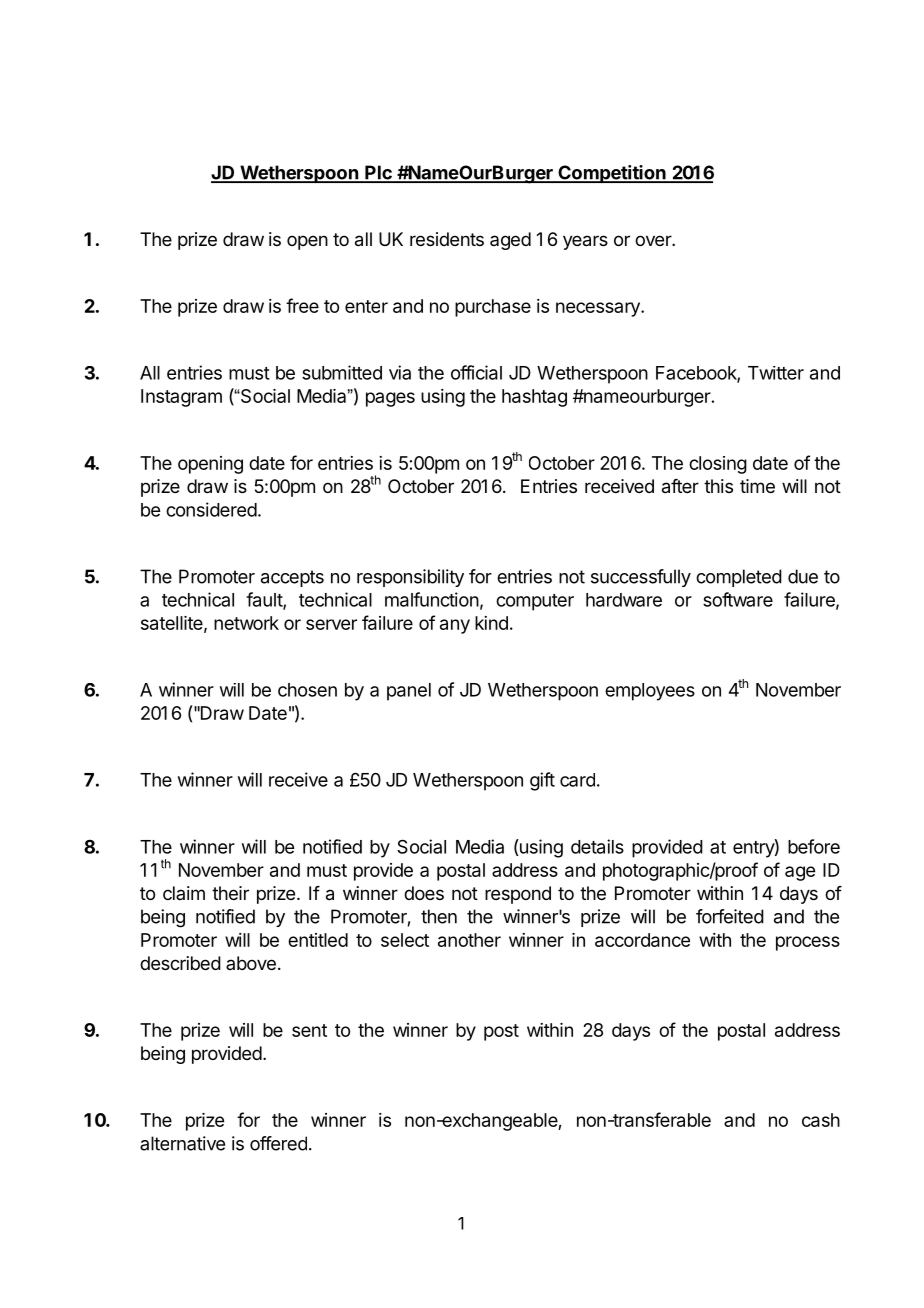 The height and width of the screenshot is (1308, 924). What do you see at coordinates (510, 241) in the screenshot?
I see `aged` at bounding box center [510, 241].
